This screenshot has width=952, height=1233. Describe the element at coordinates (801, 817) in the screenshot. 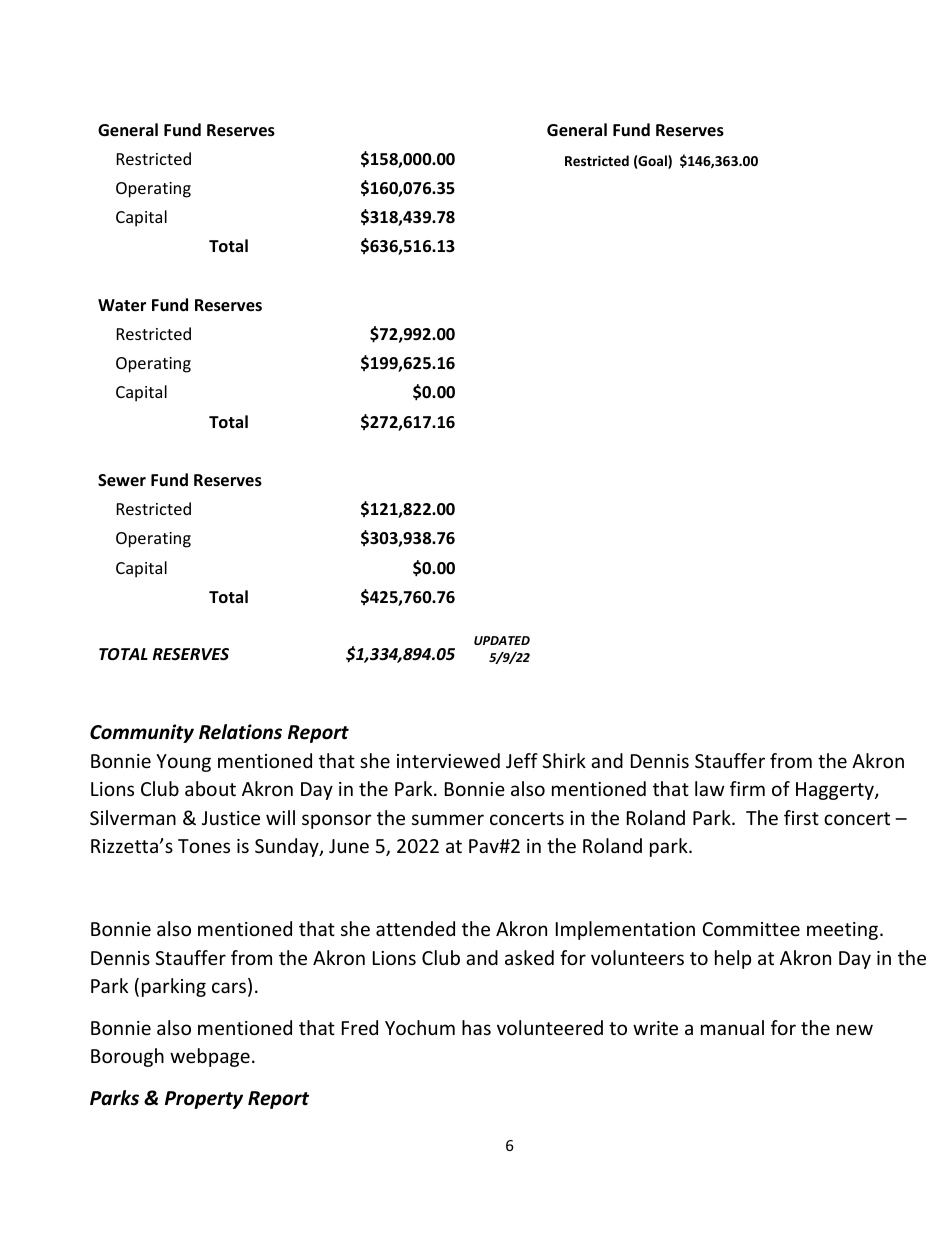

I see `first` at that location.
